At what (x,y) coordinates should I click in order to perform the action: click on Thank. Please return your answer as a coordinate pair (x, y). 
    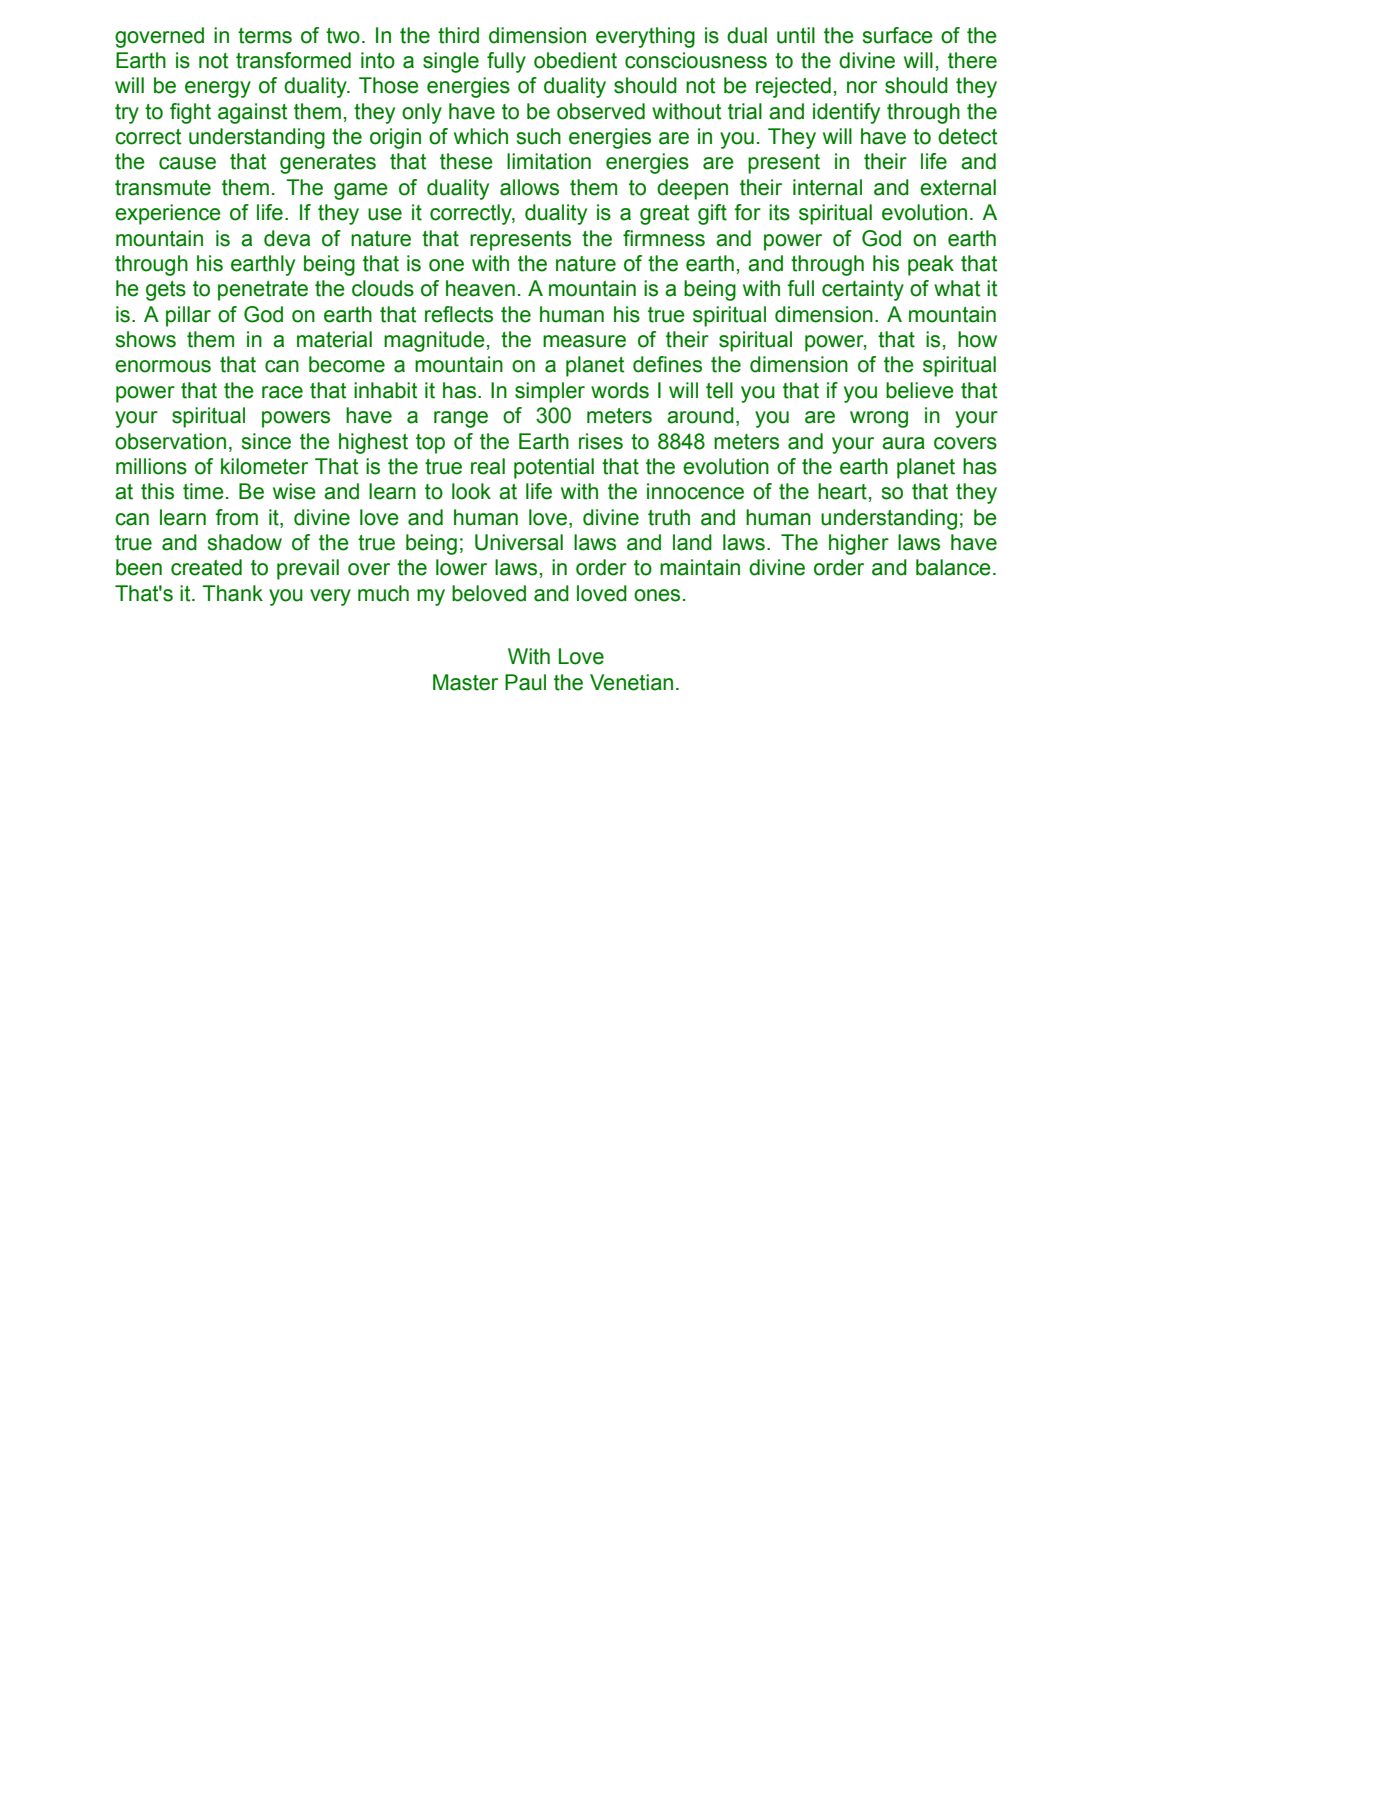
    Looking at the image, I should click on (232, 593).
